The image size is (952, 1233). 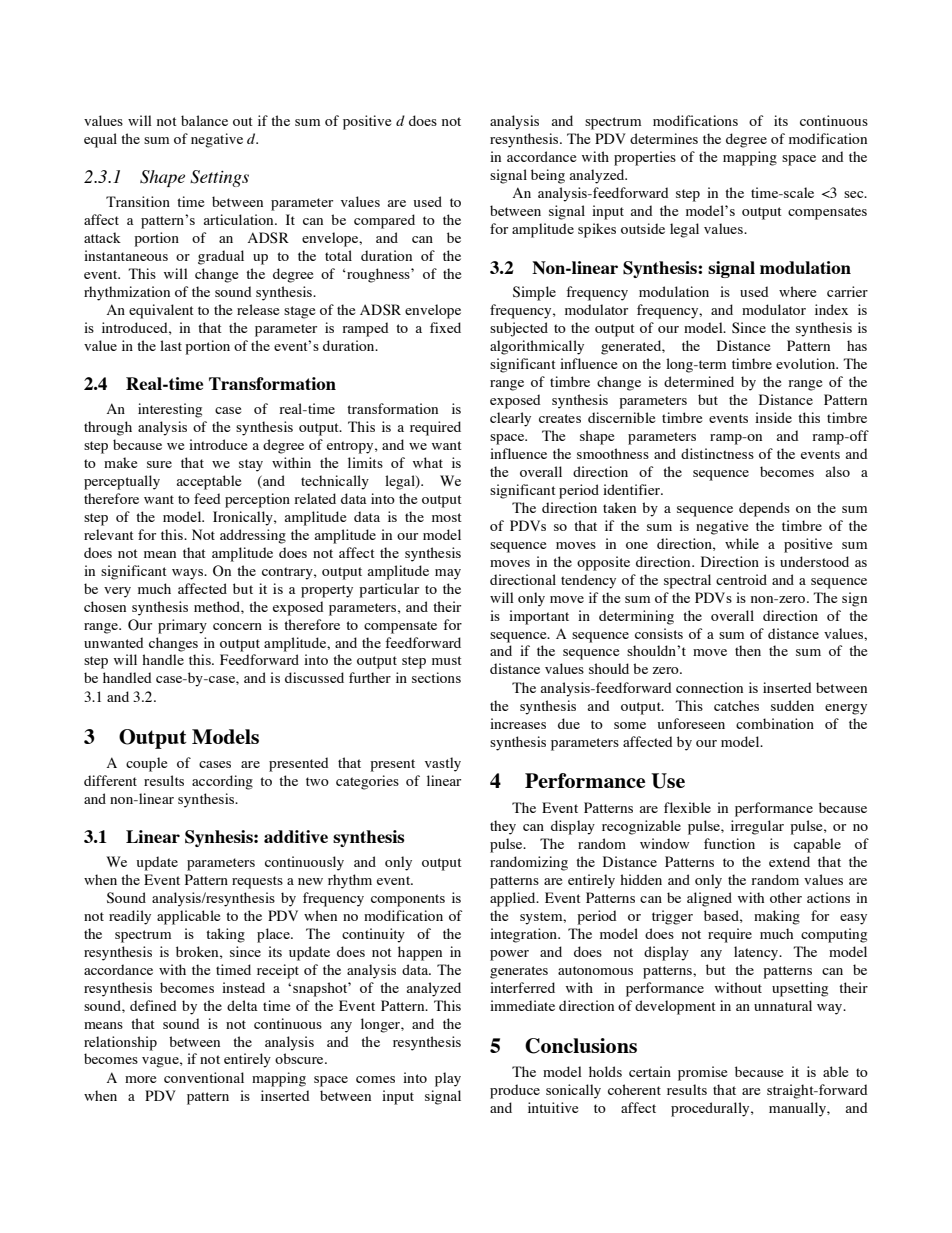 I want to click on clearly, so click(x=510, y=419).
